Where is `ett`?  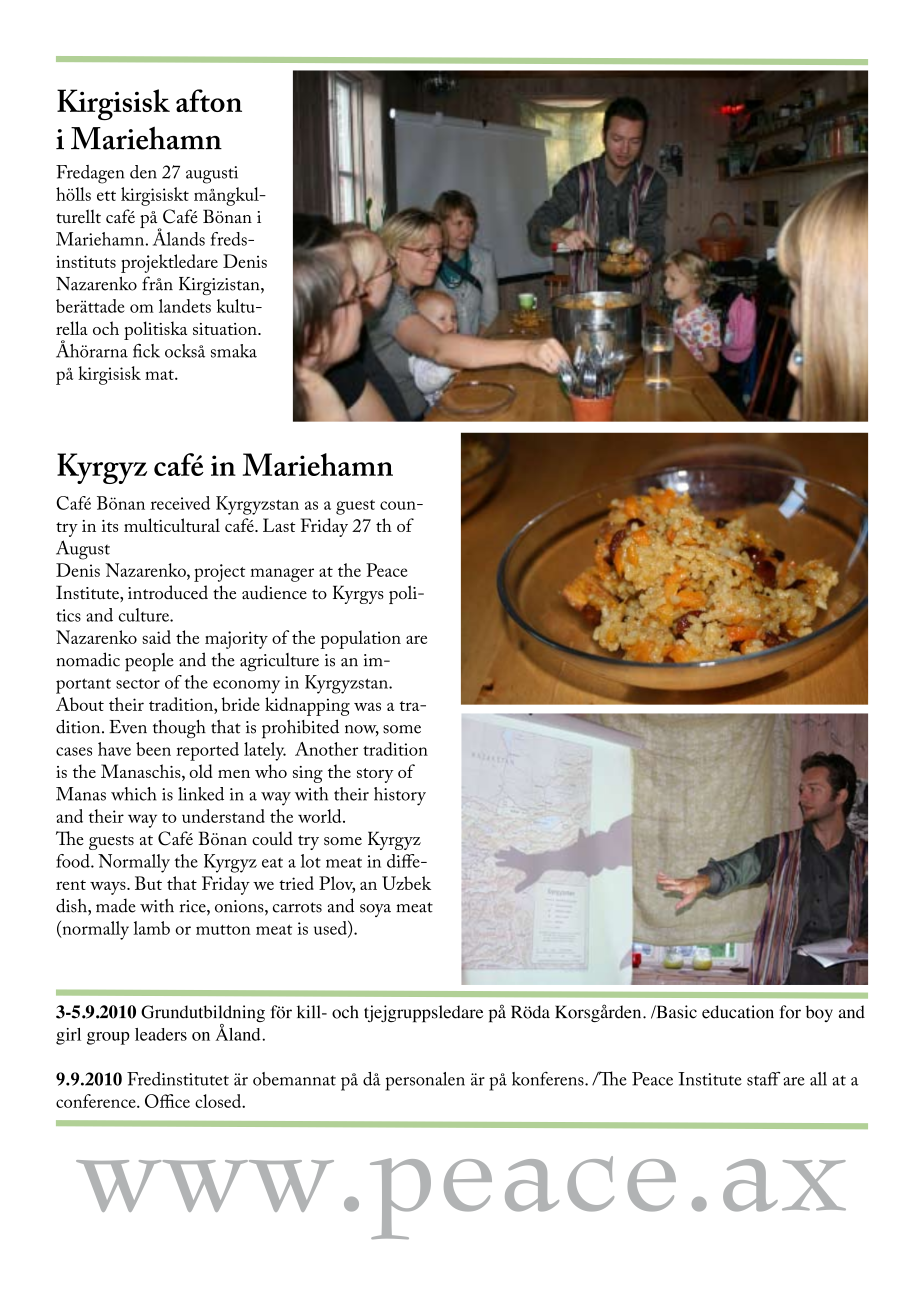 ett is located at coordinates (106, 196).
